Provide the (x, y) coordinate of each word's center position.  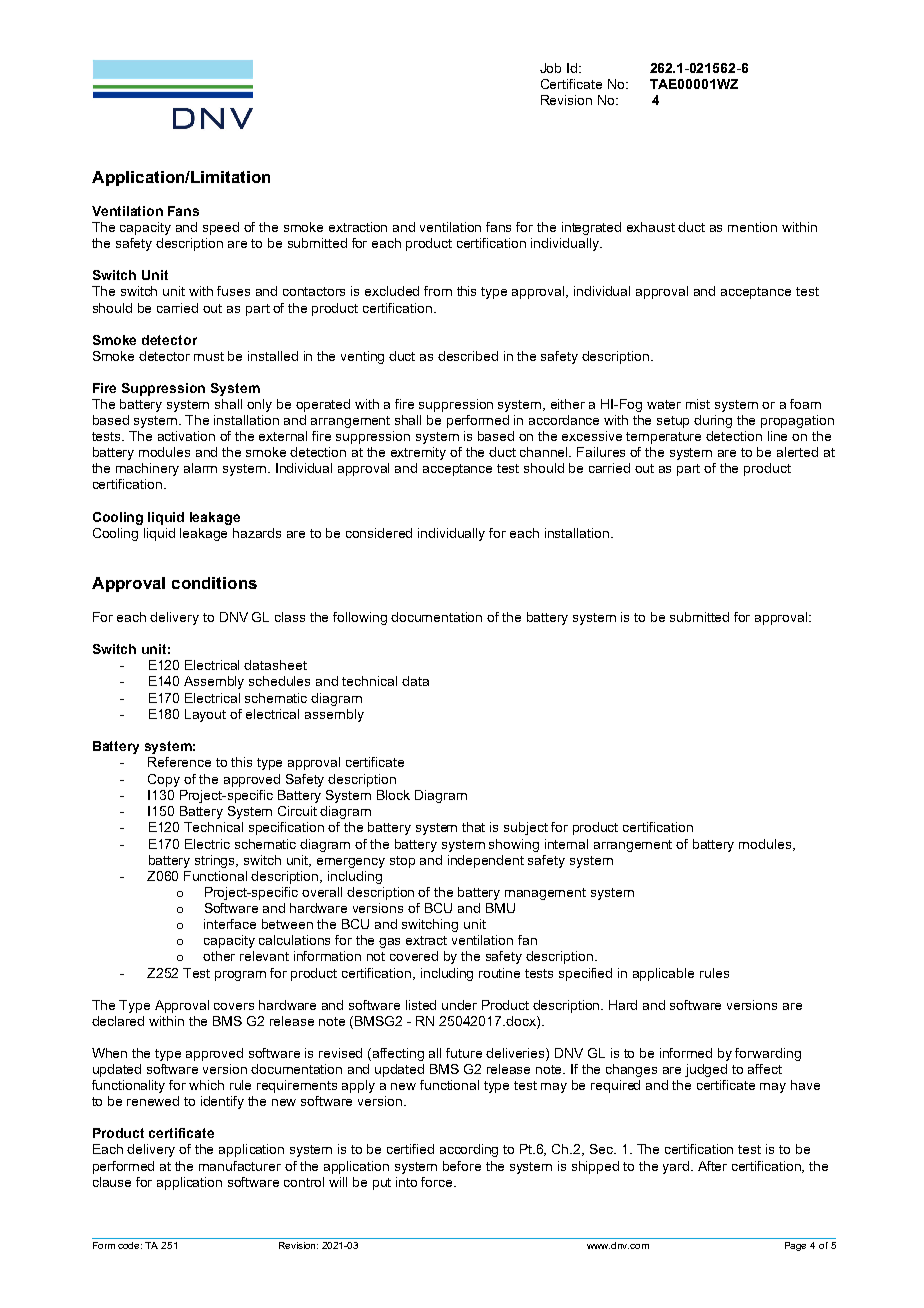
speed (221, 228)
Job (550, 68)
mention (752, 227)
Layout (205, 715)
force (438, 1182)
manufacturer (240, 1166)
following (360, 618)
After (712, 1166)
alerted (797, 452)
